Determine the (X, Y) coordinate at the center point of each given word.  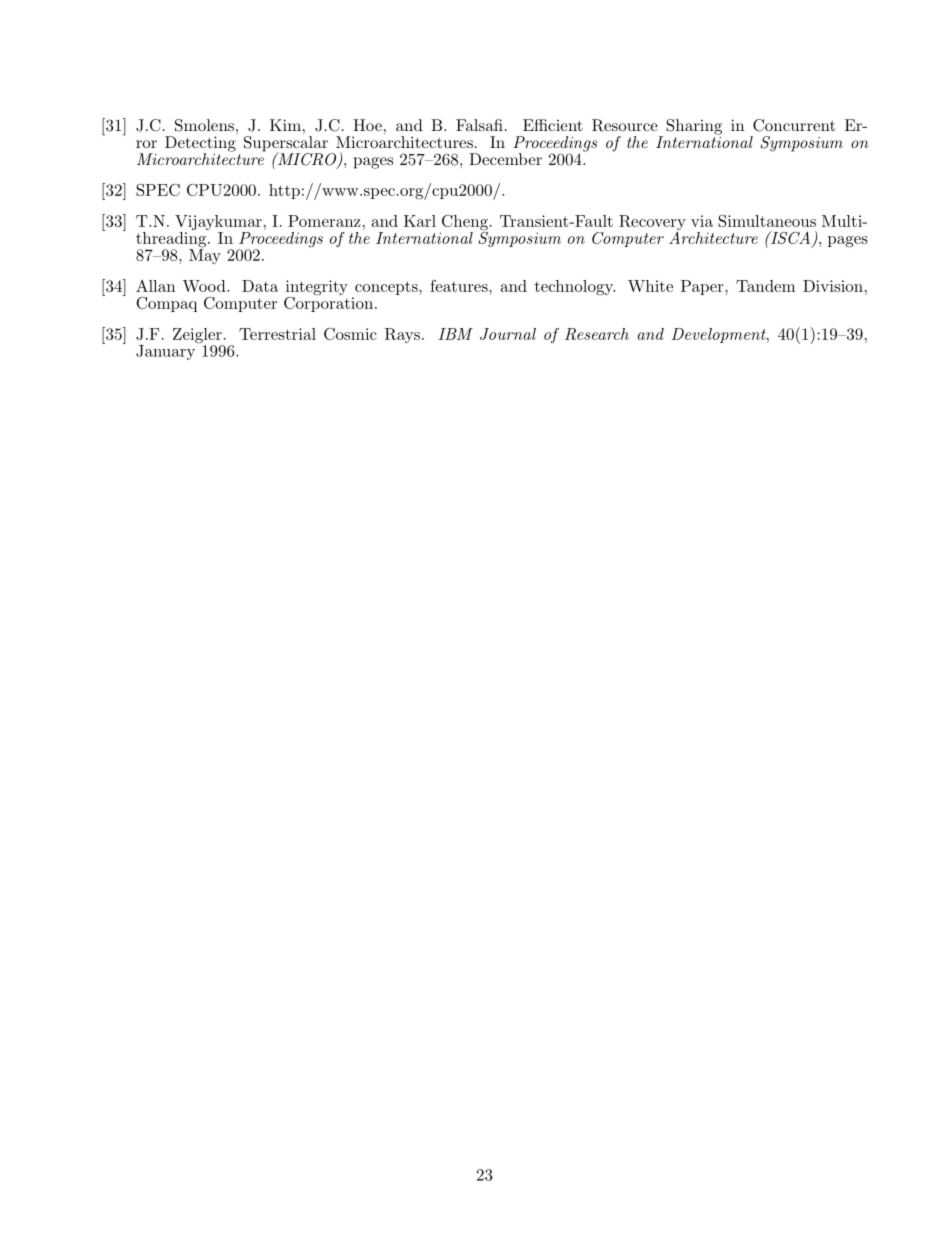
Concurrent (794, 125)
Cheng (464, 224)
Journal (508, 334)
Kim (285, 125)
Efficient (553, 125)
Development (720, 335)
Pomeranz (324, 221)
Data (260, 286)
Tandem (765, 286)
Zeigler (198, 337)
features (460, 286)
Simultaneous (767, 221)
